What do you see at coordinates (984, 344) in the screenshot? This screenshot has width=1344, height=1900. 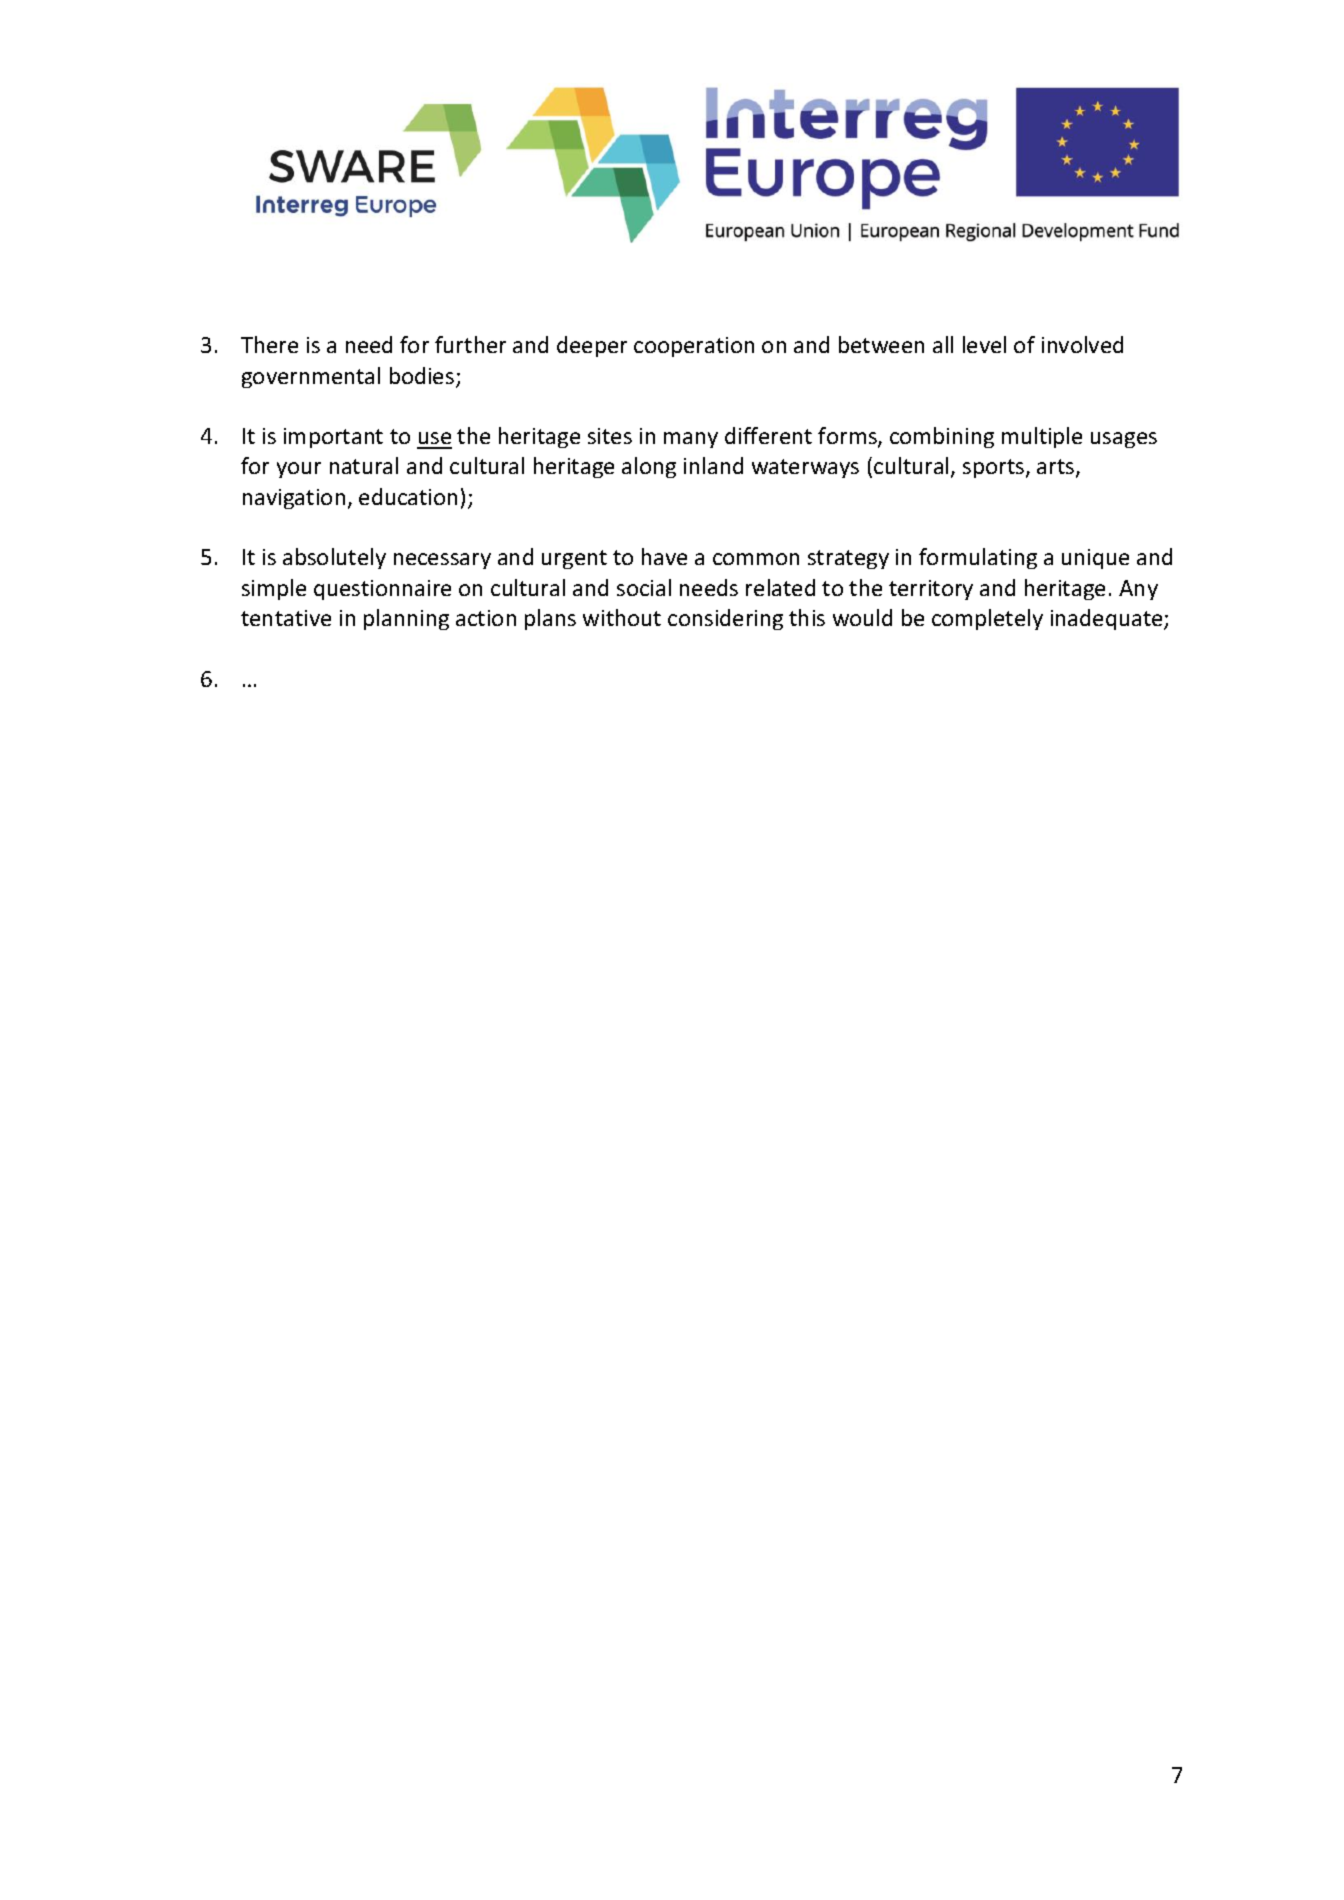 I see `level` at bounding box center [984, 344].
